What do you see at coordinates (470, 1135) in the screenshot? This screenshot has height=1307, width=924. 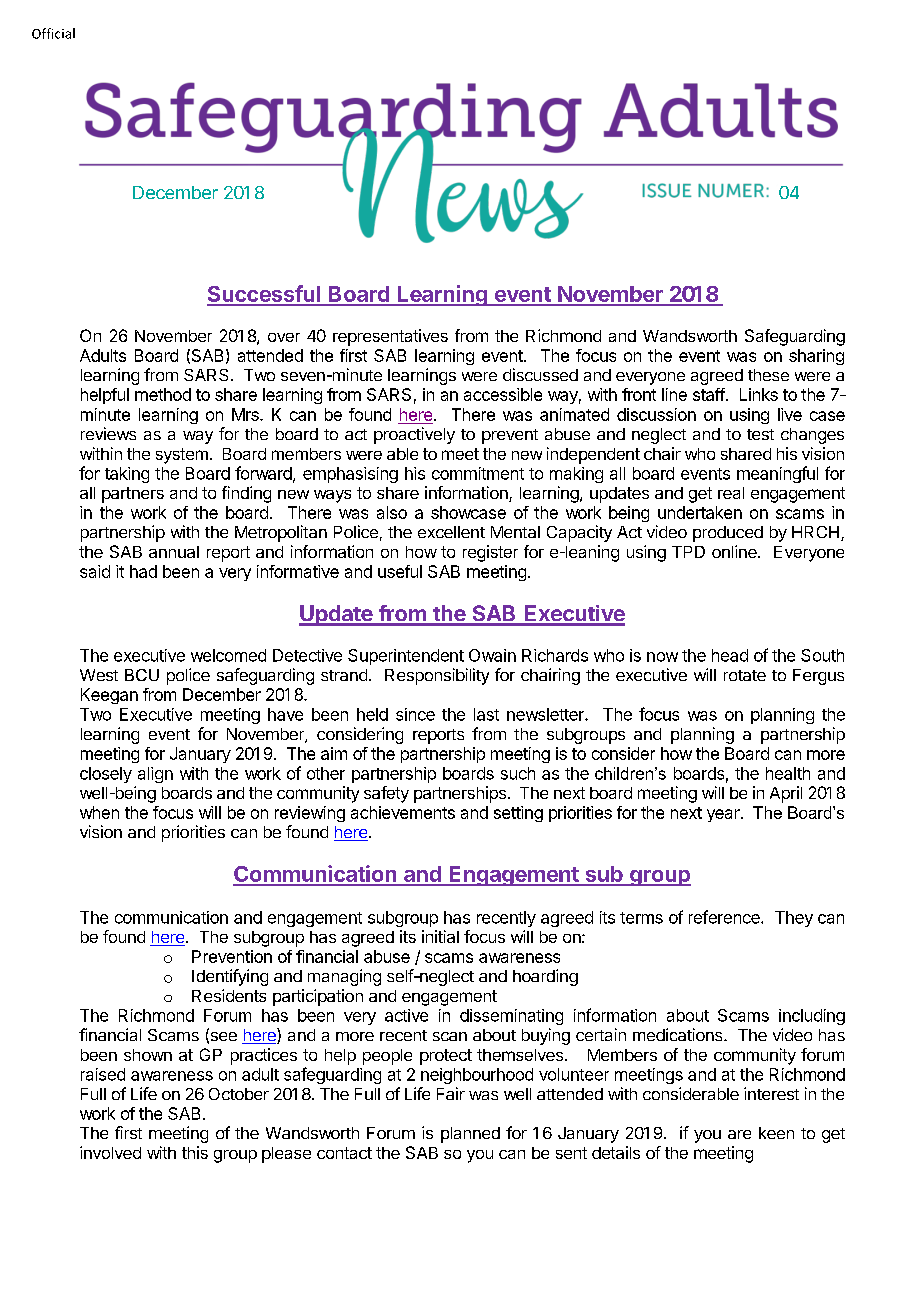 I see `planned` at bounding box center [470, 1135].
